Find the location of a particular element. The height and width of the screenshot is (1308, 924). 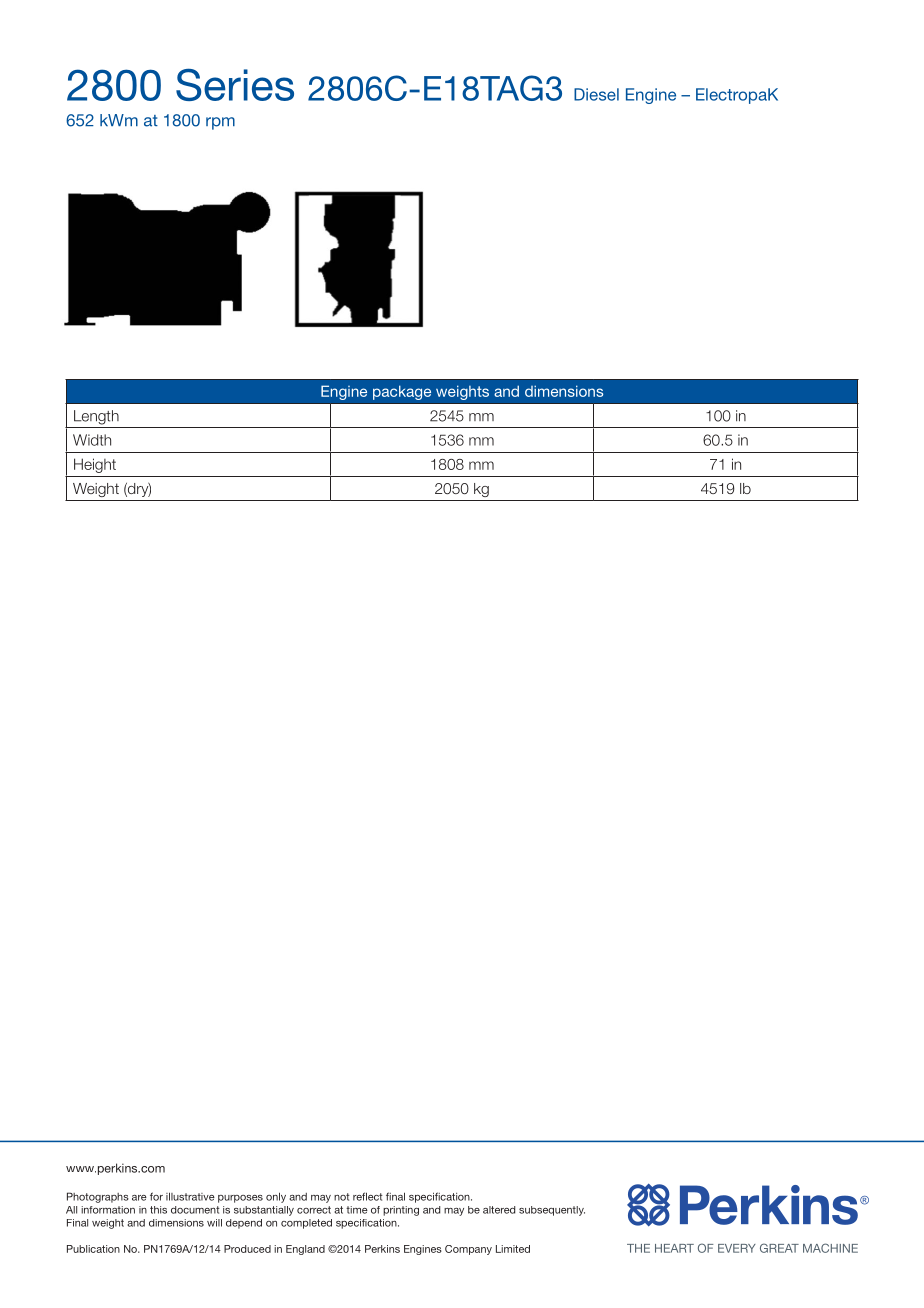

subsequently is located at coordinates (552, 1211).
